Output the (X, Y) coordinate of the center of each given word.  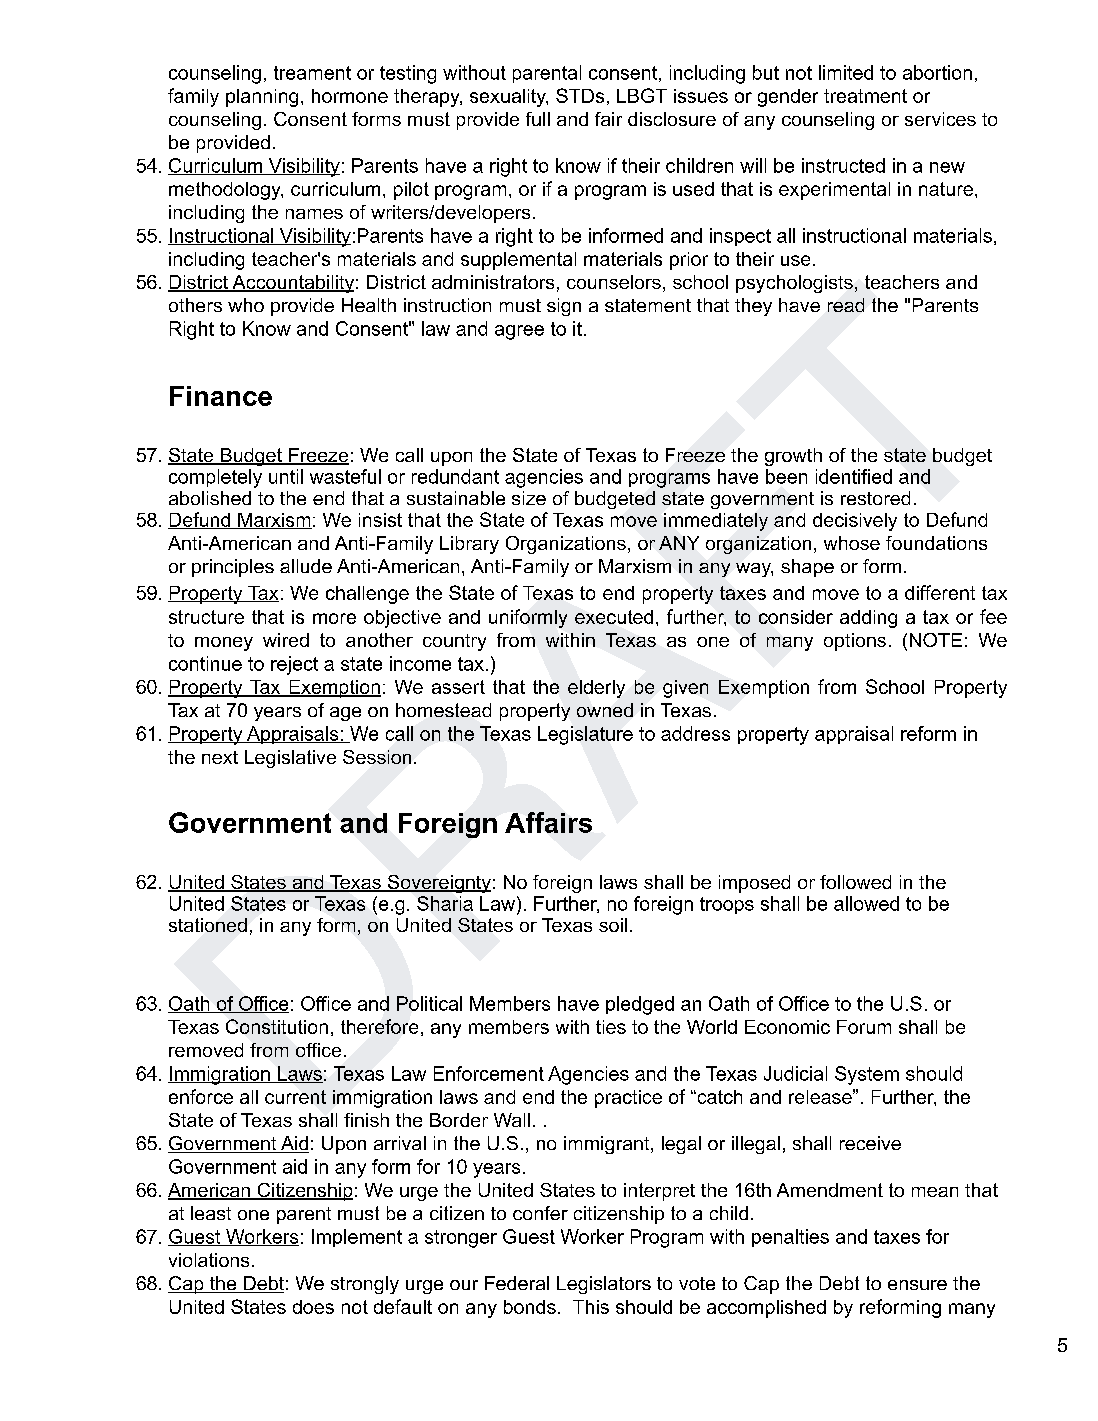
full (538, 119)
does (313, 1307)
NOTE (936, 640)
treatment (865, 96)
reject (294, 665)
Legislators (604, 1285)
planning (262, 98)
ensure (917, 1285)
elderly (596, 689)
